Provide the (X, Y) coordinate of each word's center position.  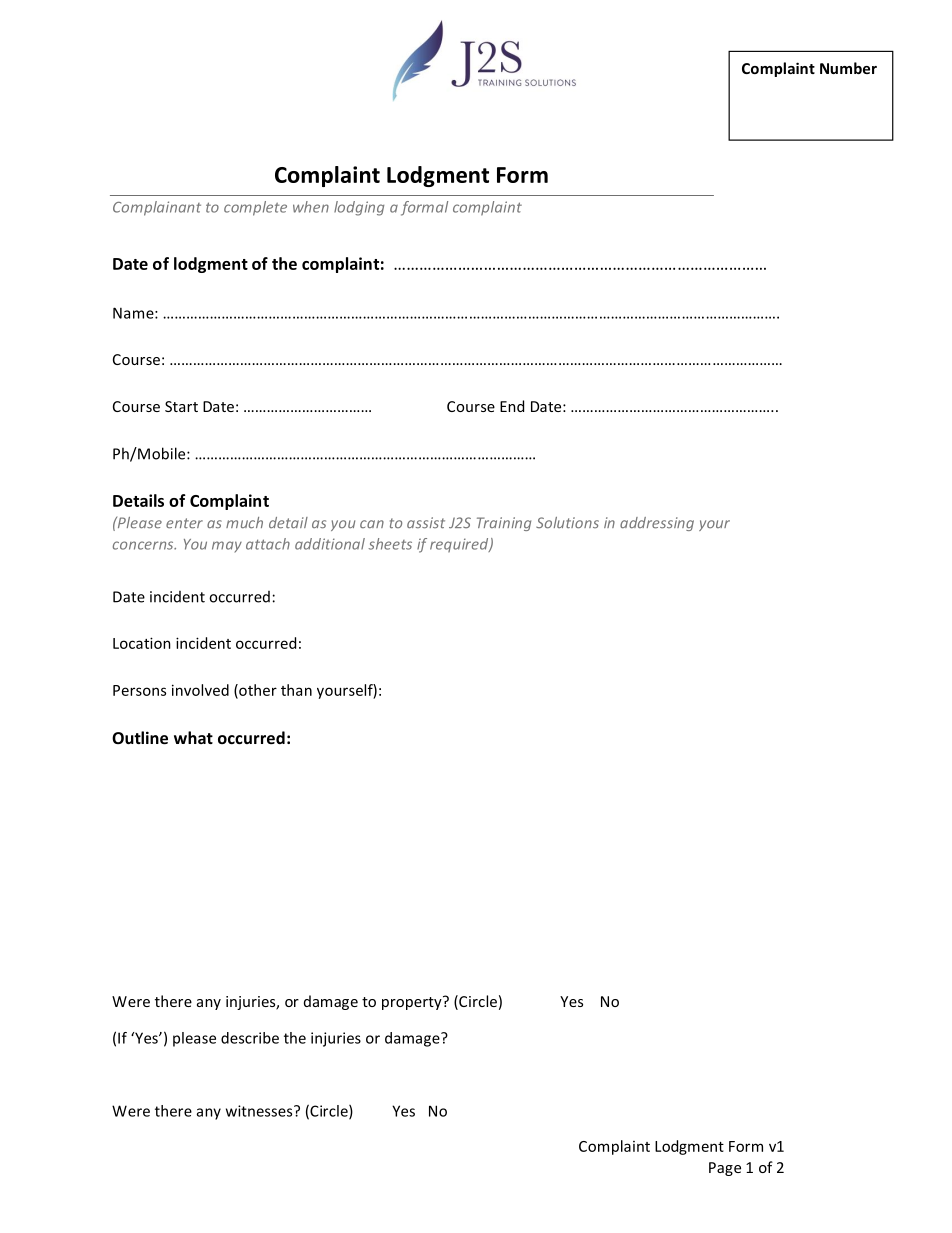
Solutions (567, 523)
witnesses (260, 1111)
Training (504, 524)
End (512, 406)
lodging (359, 208)
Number (848, 68)
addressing (657, 524)
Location (142, 643)
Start (181, 406)
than (296, 690)
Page (725, 1169)
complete (255, 208)
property (413, 1003)
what (193, 737)
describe (250, 1038)
